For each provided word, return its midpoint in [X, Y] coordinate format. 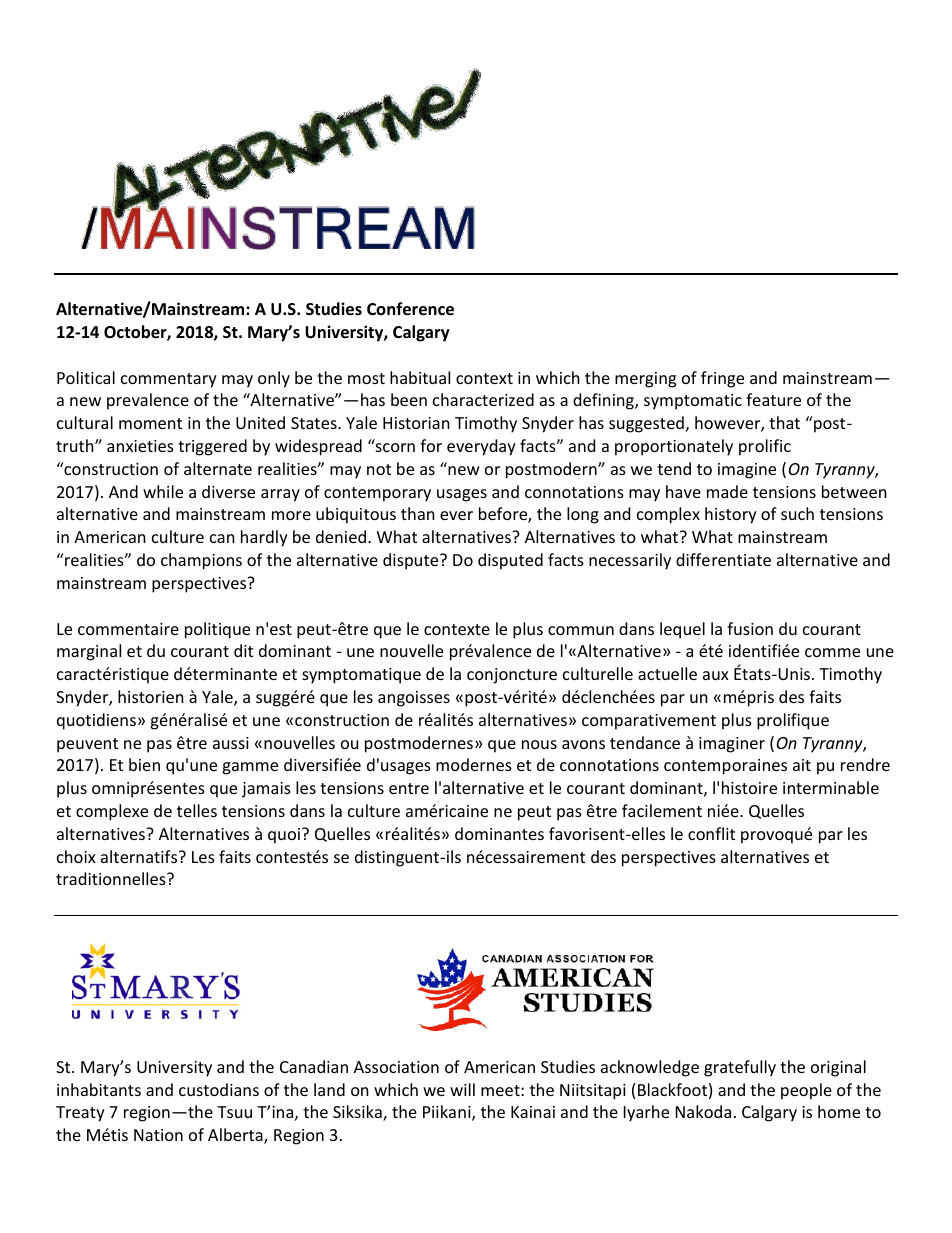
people [806, 1091]
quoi [284, 836]
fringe [722, 379]
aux [716, 675]
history [731, 515]
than [418, 513]
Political [86, 377]
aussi [231, 743]
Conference [410, 309]
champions [201, 561]
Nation [158, 1135]
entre [409, 788]
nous [539, 744]
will [462, 1089]
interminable [831, 787]
